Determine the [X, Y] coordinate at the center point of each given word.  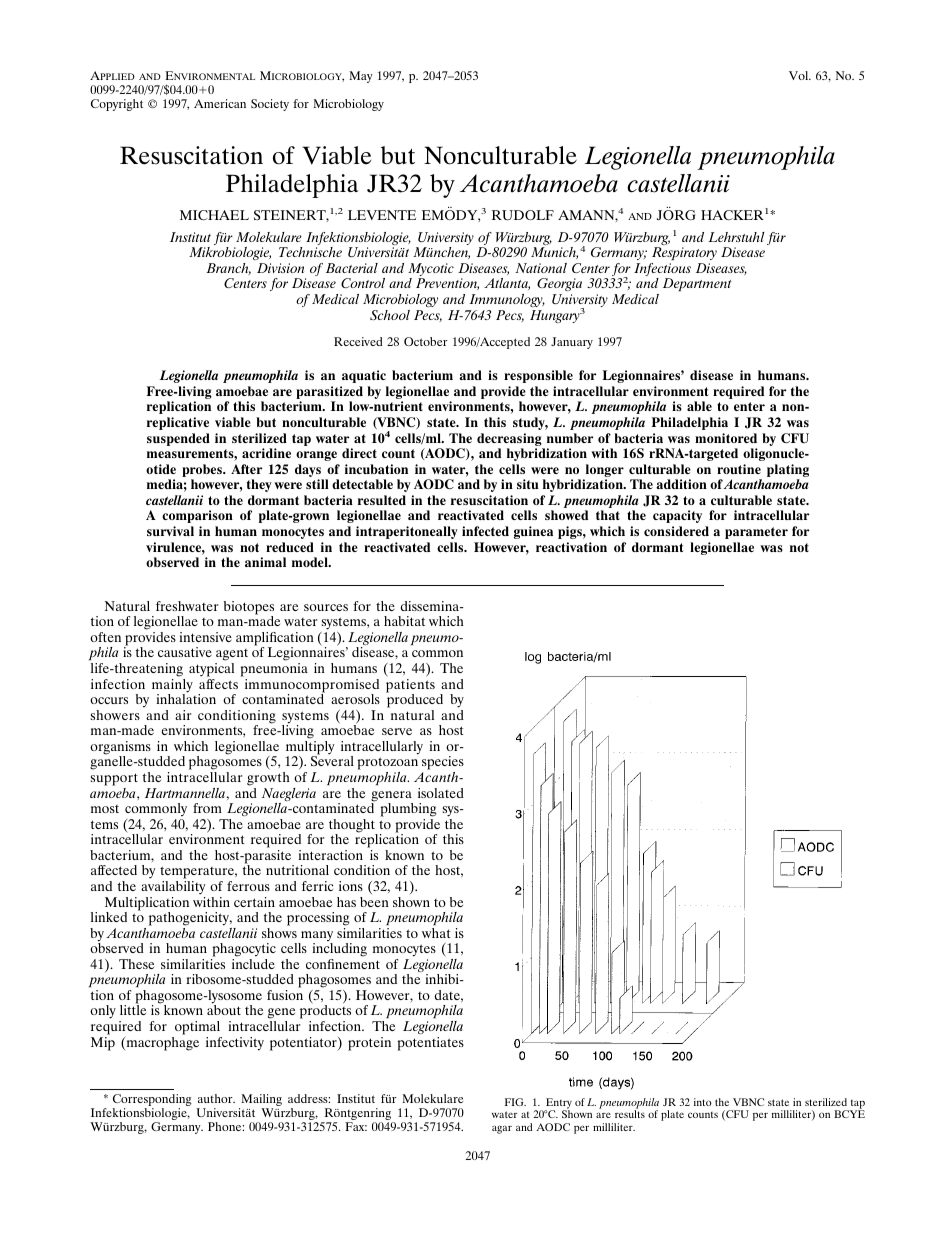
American [220, 103]
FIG [515, 1102]
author [216, 1098]
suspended [178, 439]
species [443, 764]
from [207, 808]
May [361, 77]
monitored [726, 438]
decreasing [509, 439]
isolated [441, 793]
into [703, 1102]
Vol [800, 75]
